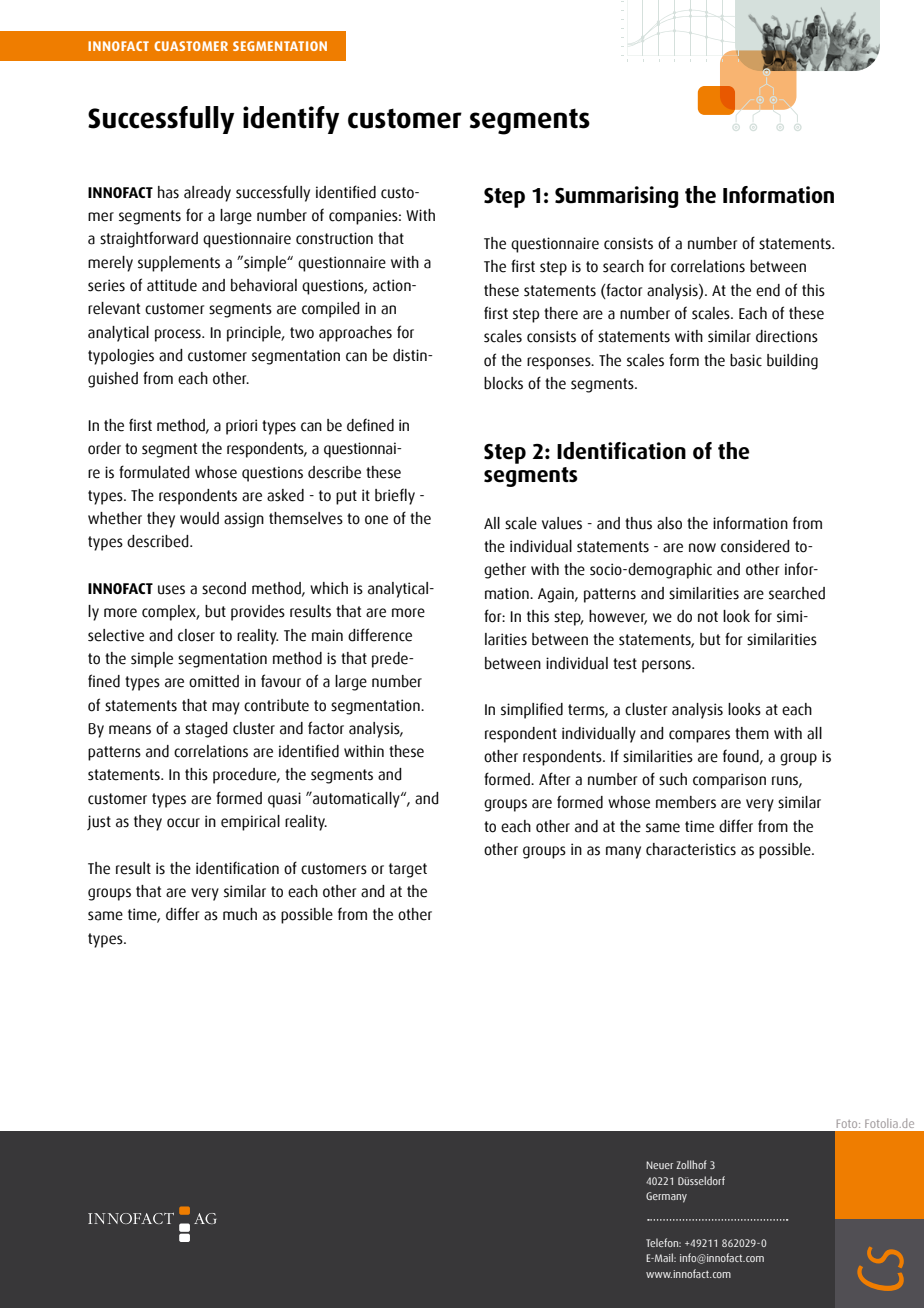 This document has height=1308, width=924. I want to click on Summarising, so click(616, 197).
